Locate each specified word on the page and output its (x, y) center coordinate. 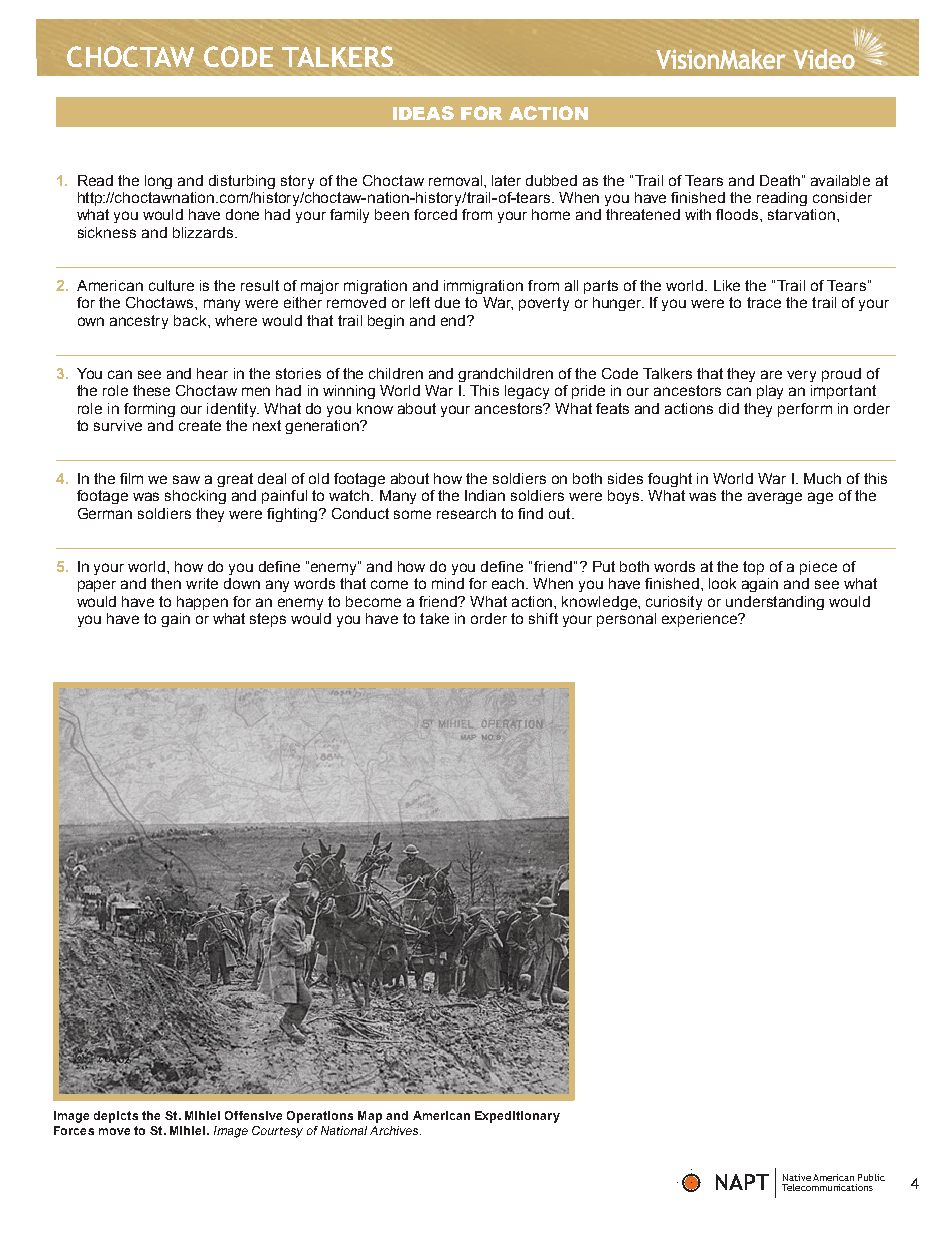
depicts (116, 1117)
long (158, 182)
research (466, 513)
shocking (195, 497)
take (434, 618)
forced (435, 214)
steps (268, 620)
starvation (803, 214)
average (775, 498)
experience (701, 620)
